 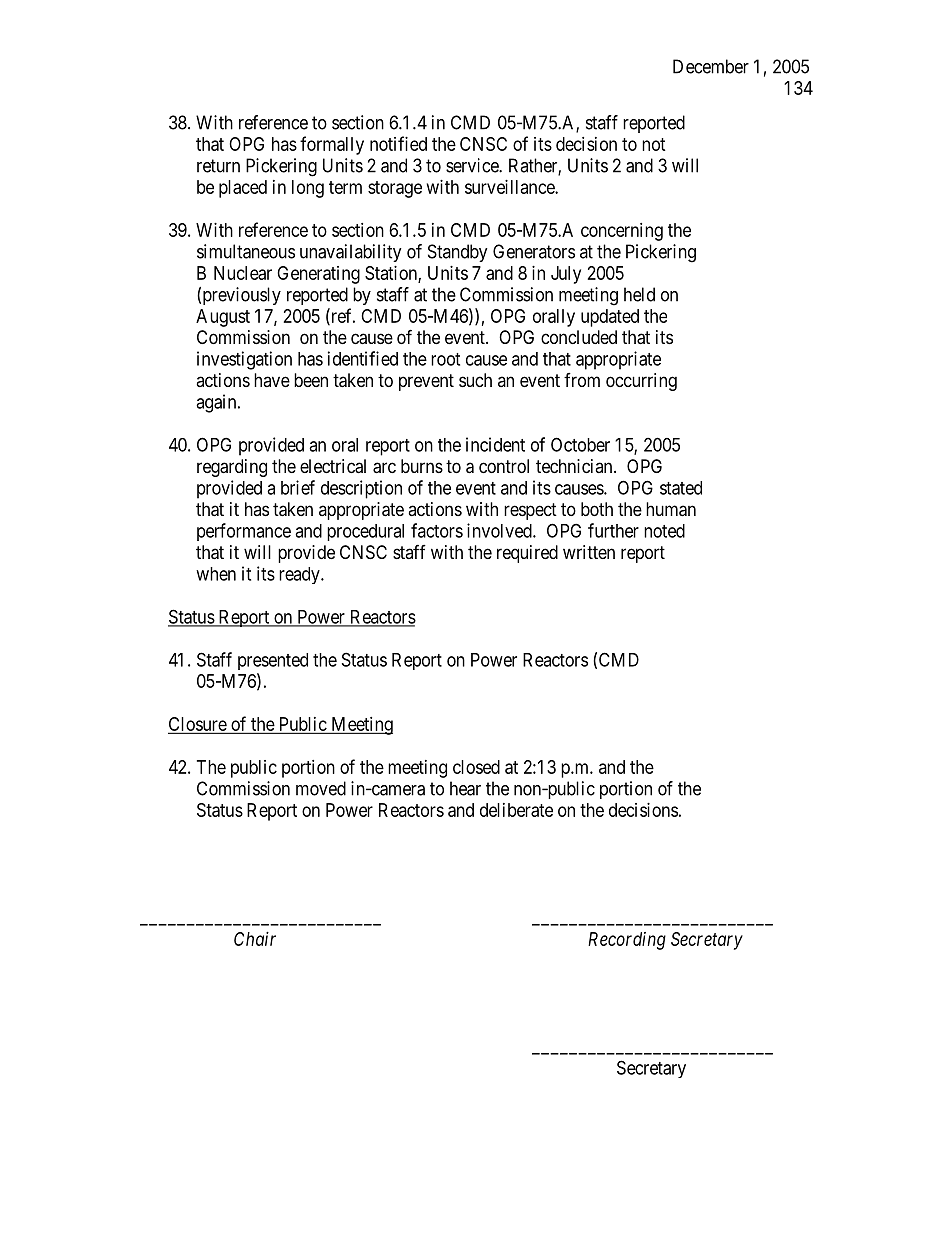 What do you see at coordinates (398, 143) in the page?
I see `notified` at bounding box center [398, 143].
